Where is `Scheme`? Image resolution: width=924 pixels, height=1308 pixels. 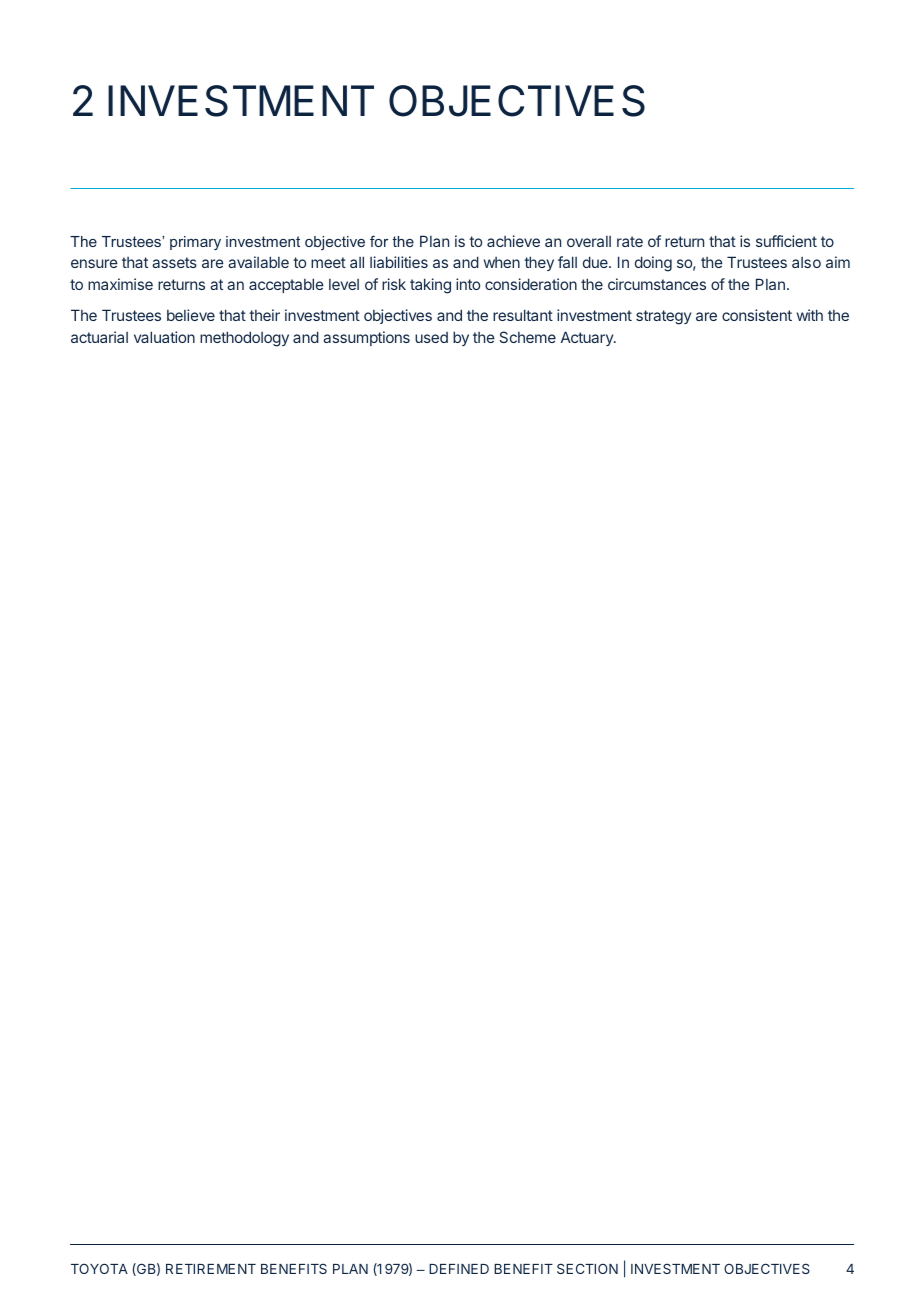
Scheme is located at coordinates (527, 337).
